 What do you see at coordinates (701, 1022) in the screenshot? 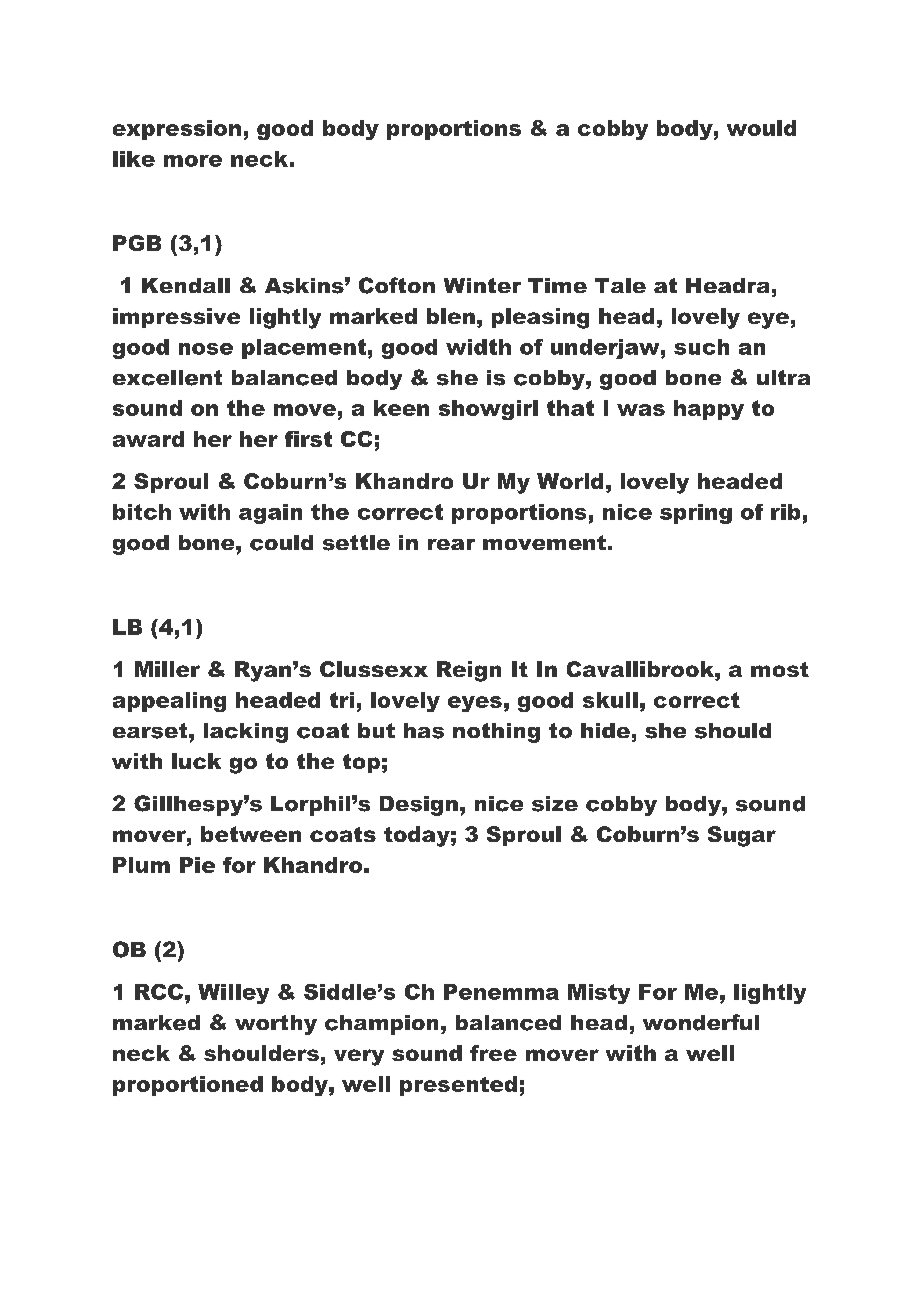
I see `wonderful` at bounding box center [701, 1022].
